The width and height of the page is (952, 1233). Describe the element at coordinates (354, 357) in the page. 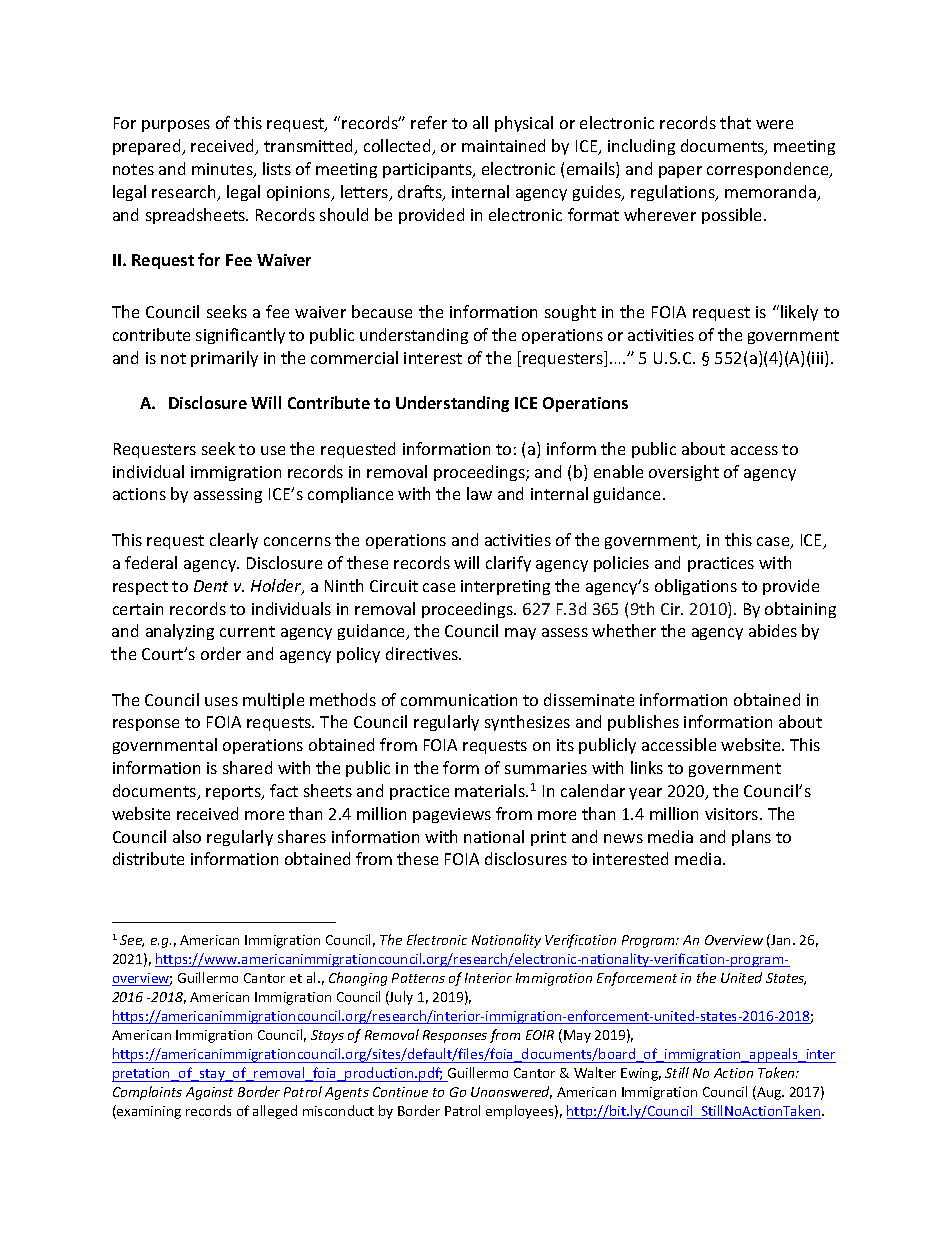

I see `commercial` at that location.
